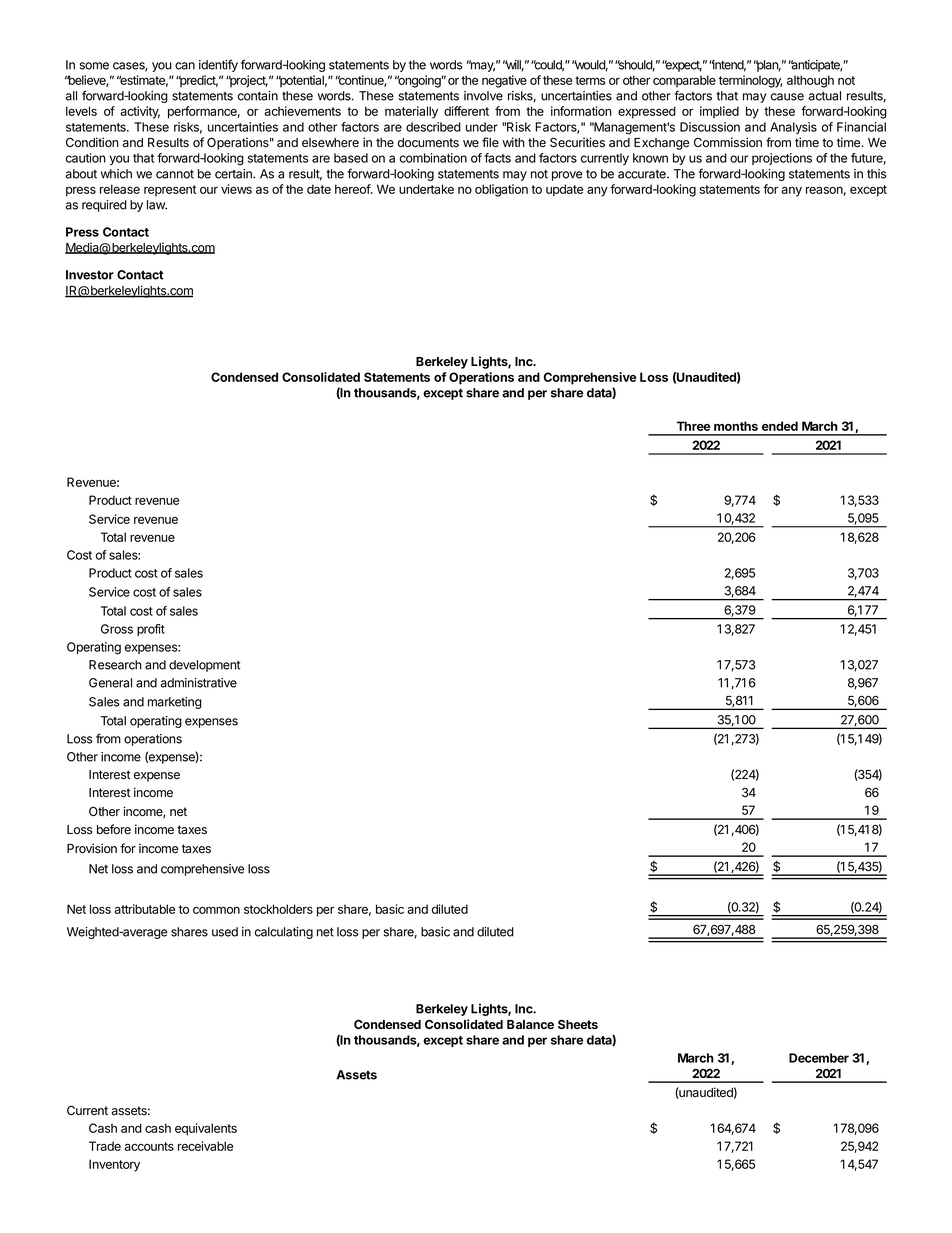 The image size is (952, 1233). What do you see at coordinates (530, 1024) in the page?
I see `Balance` at bounding box center [530, 1024].
